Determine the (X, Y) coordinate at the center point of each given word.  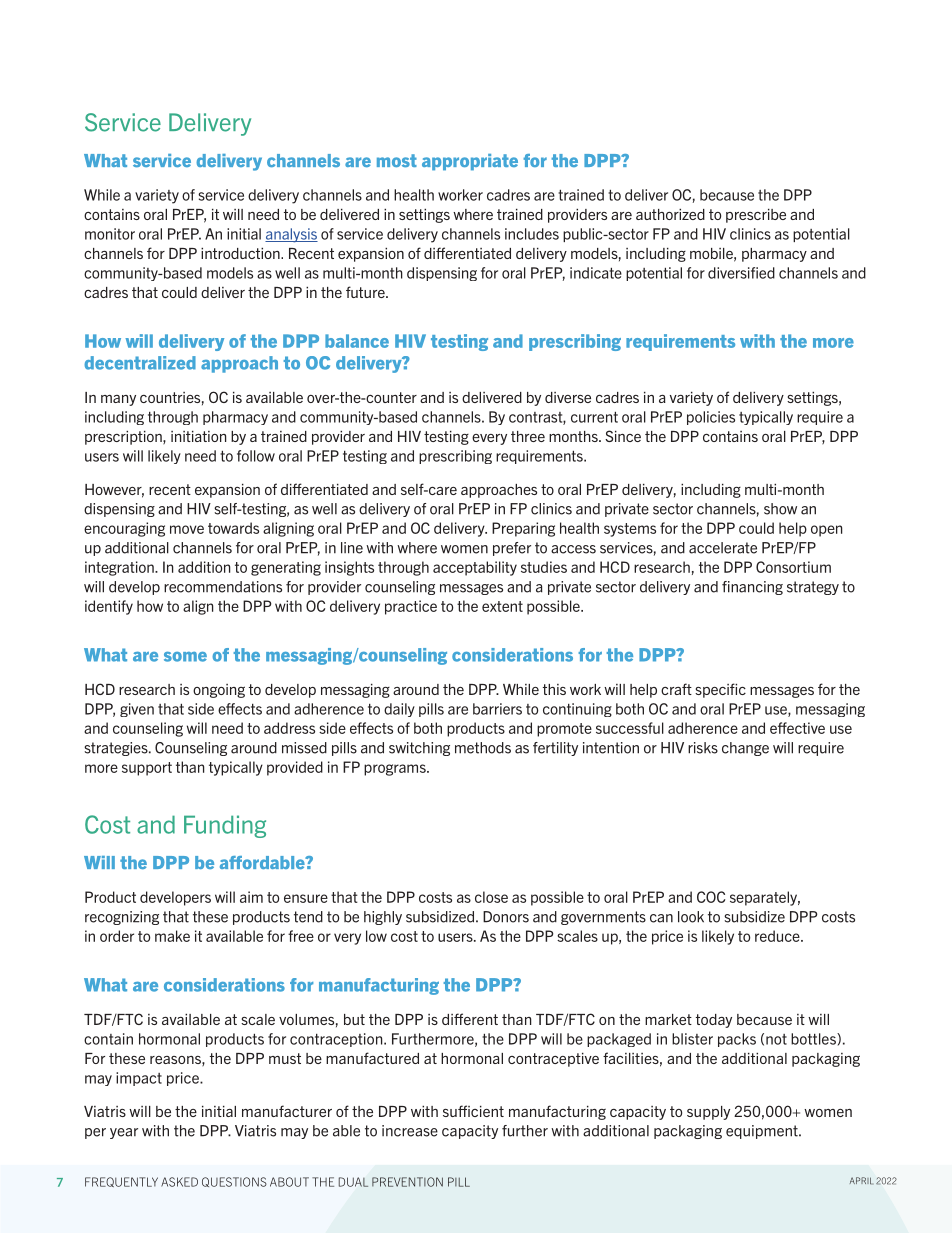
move (187, 529)
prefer (512, 549)
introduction (241, 253)
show (780, 509)
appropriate (470, 162)
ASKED (179, 1182)
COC (711, 897)
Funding (225, 826)
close (491, 897)
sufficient (473, 1111)
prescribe (756, 216)
